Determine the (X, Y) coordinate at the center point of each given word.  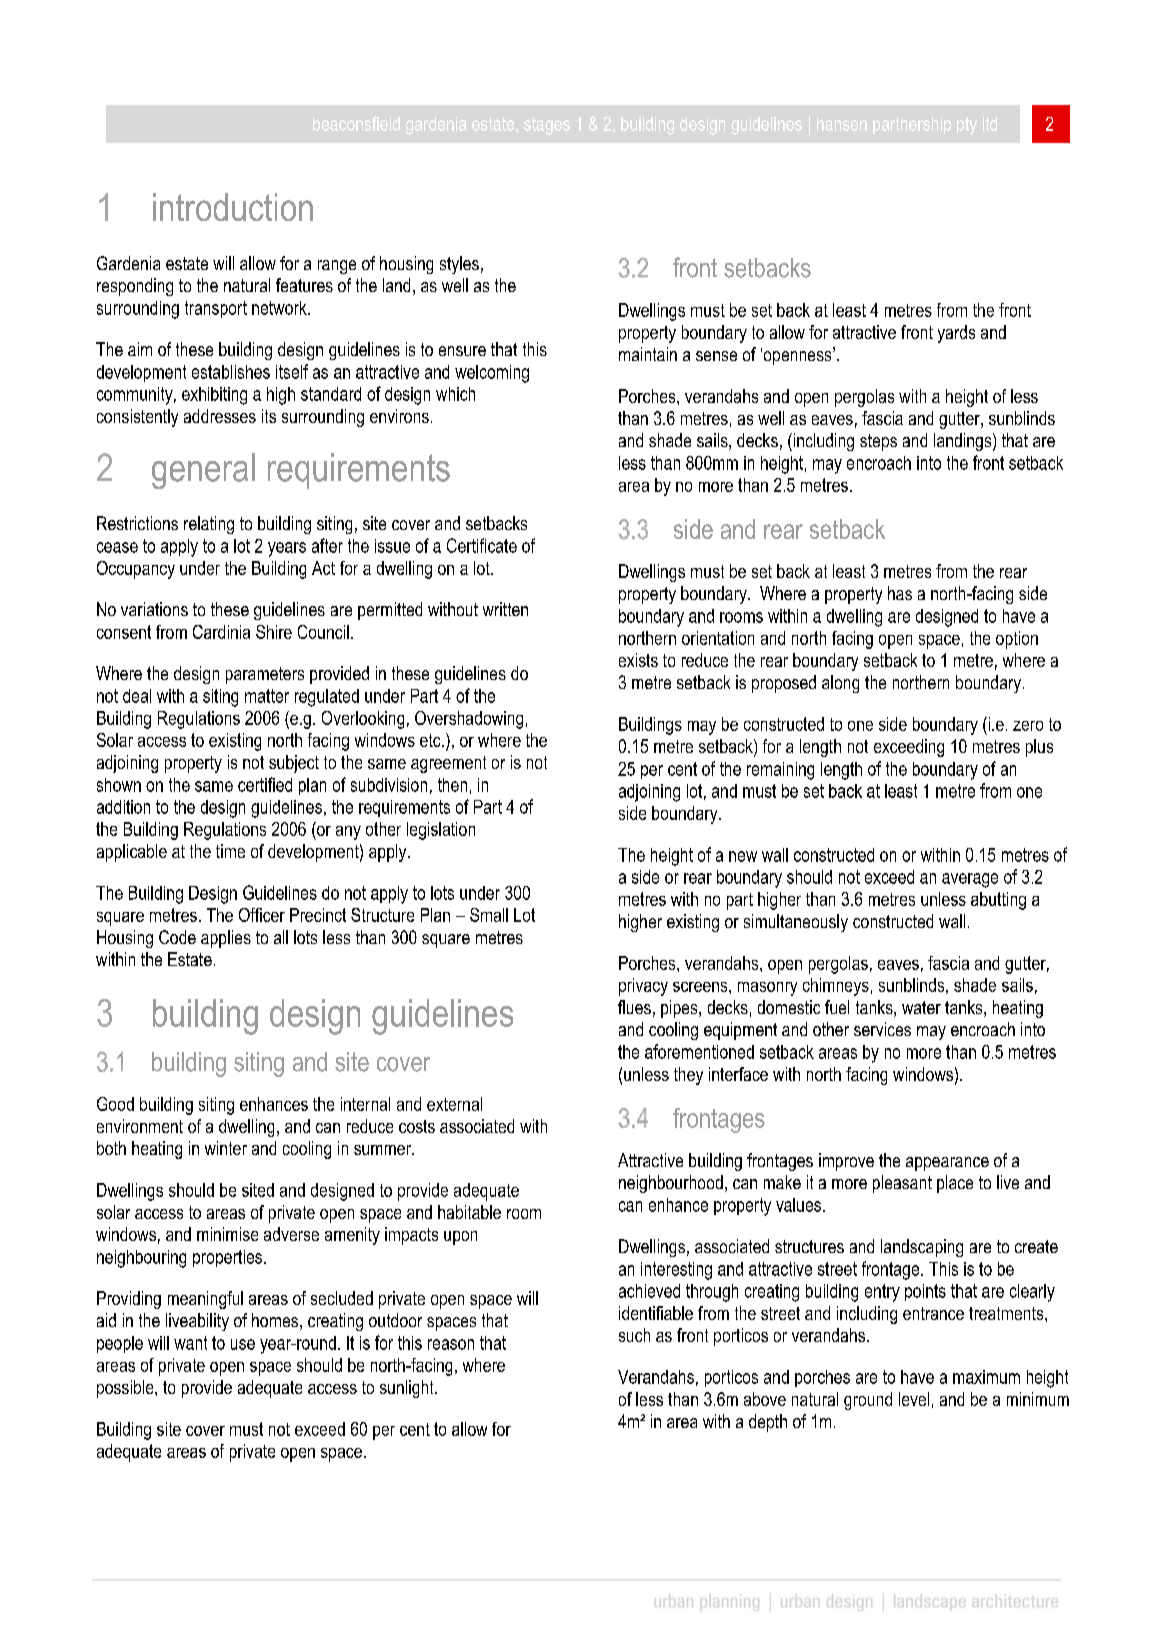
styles (459, 265)
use (243, 1344)
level (914, 1399)
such (634, 1335)
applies (226, 939)
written (505, 609)
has (900, 593)
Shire (274, 632)
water (921, 1007)
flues (634, 1007)
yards (956, 334)
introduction (233, 207)
